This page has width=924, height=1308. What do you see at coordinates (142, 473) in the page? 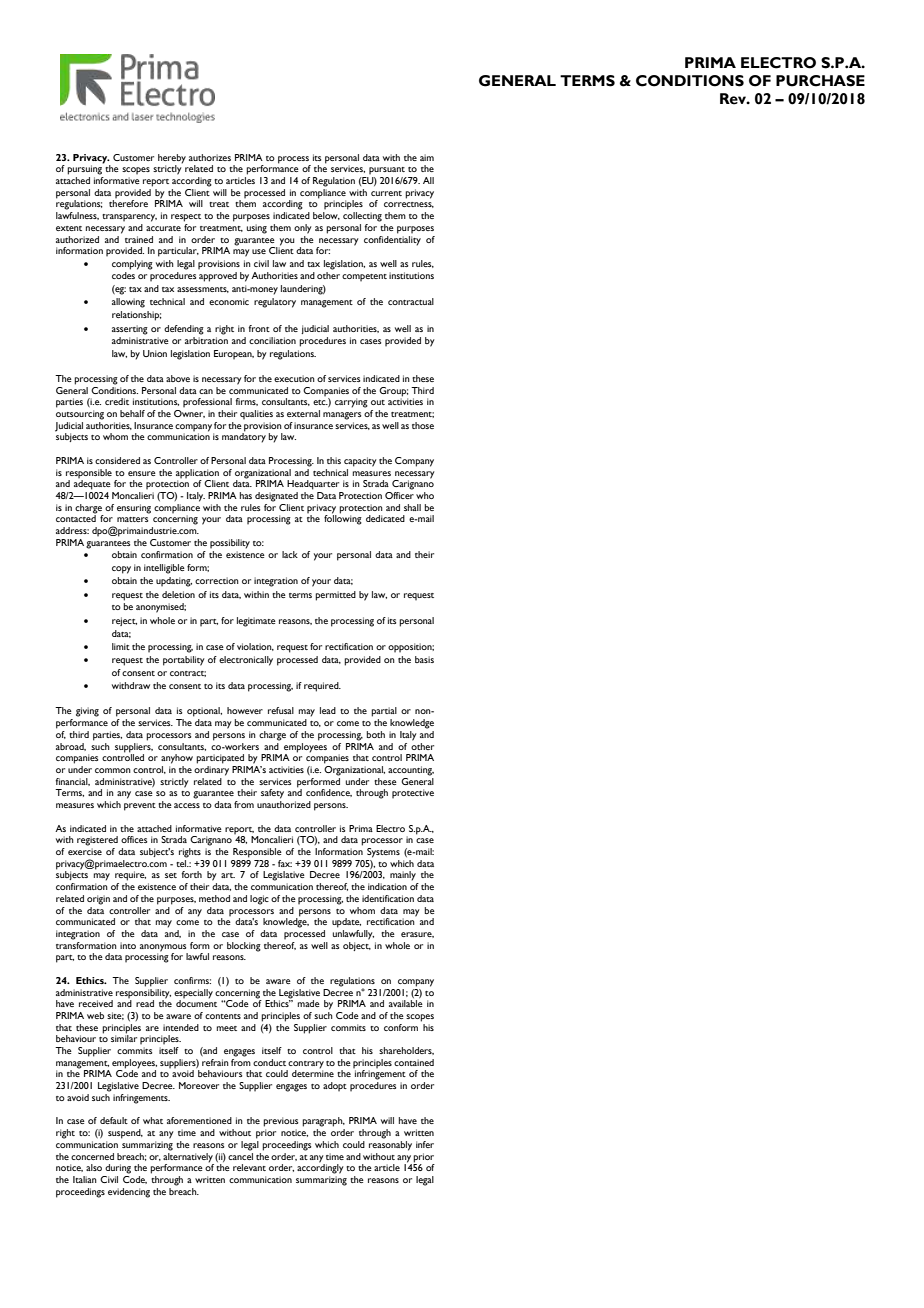
I see `ensure` at bounding box center [142, 473].
